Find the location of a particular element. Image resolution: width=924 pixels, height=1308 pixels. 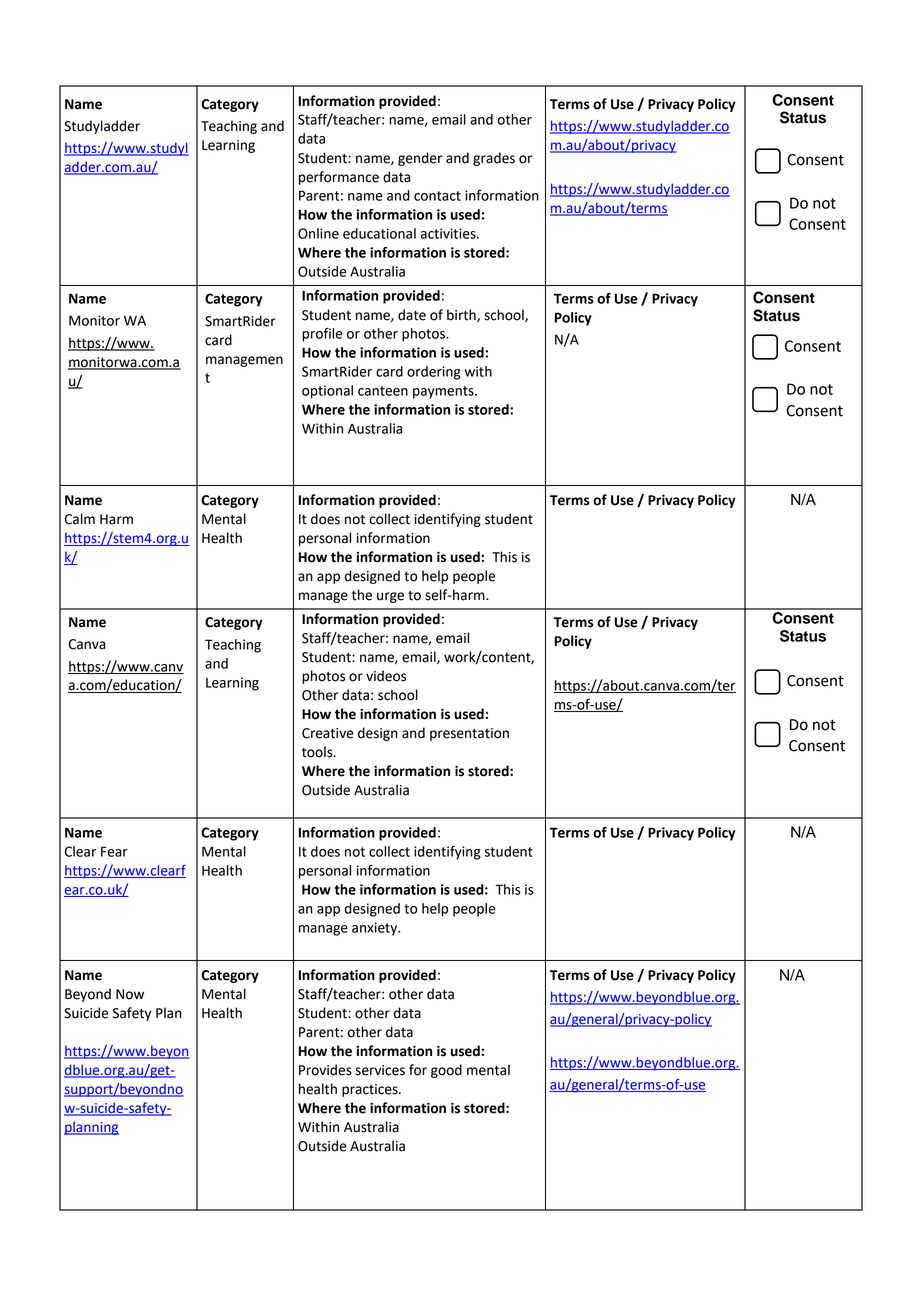

Online is located at coordinates (318, 233).
